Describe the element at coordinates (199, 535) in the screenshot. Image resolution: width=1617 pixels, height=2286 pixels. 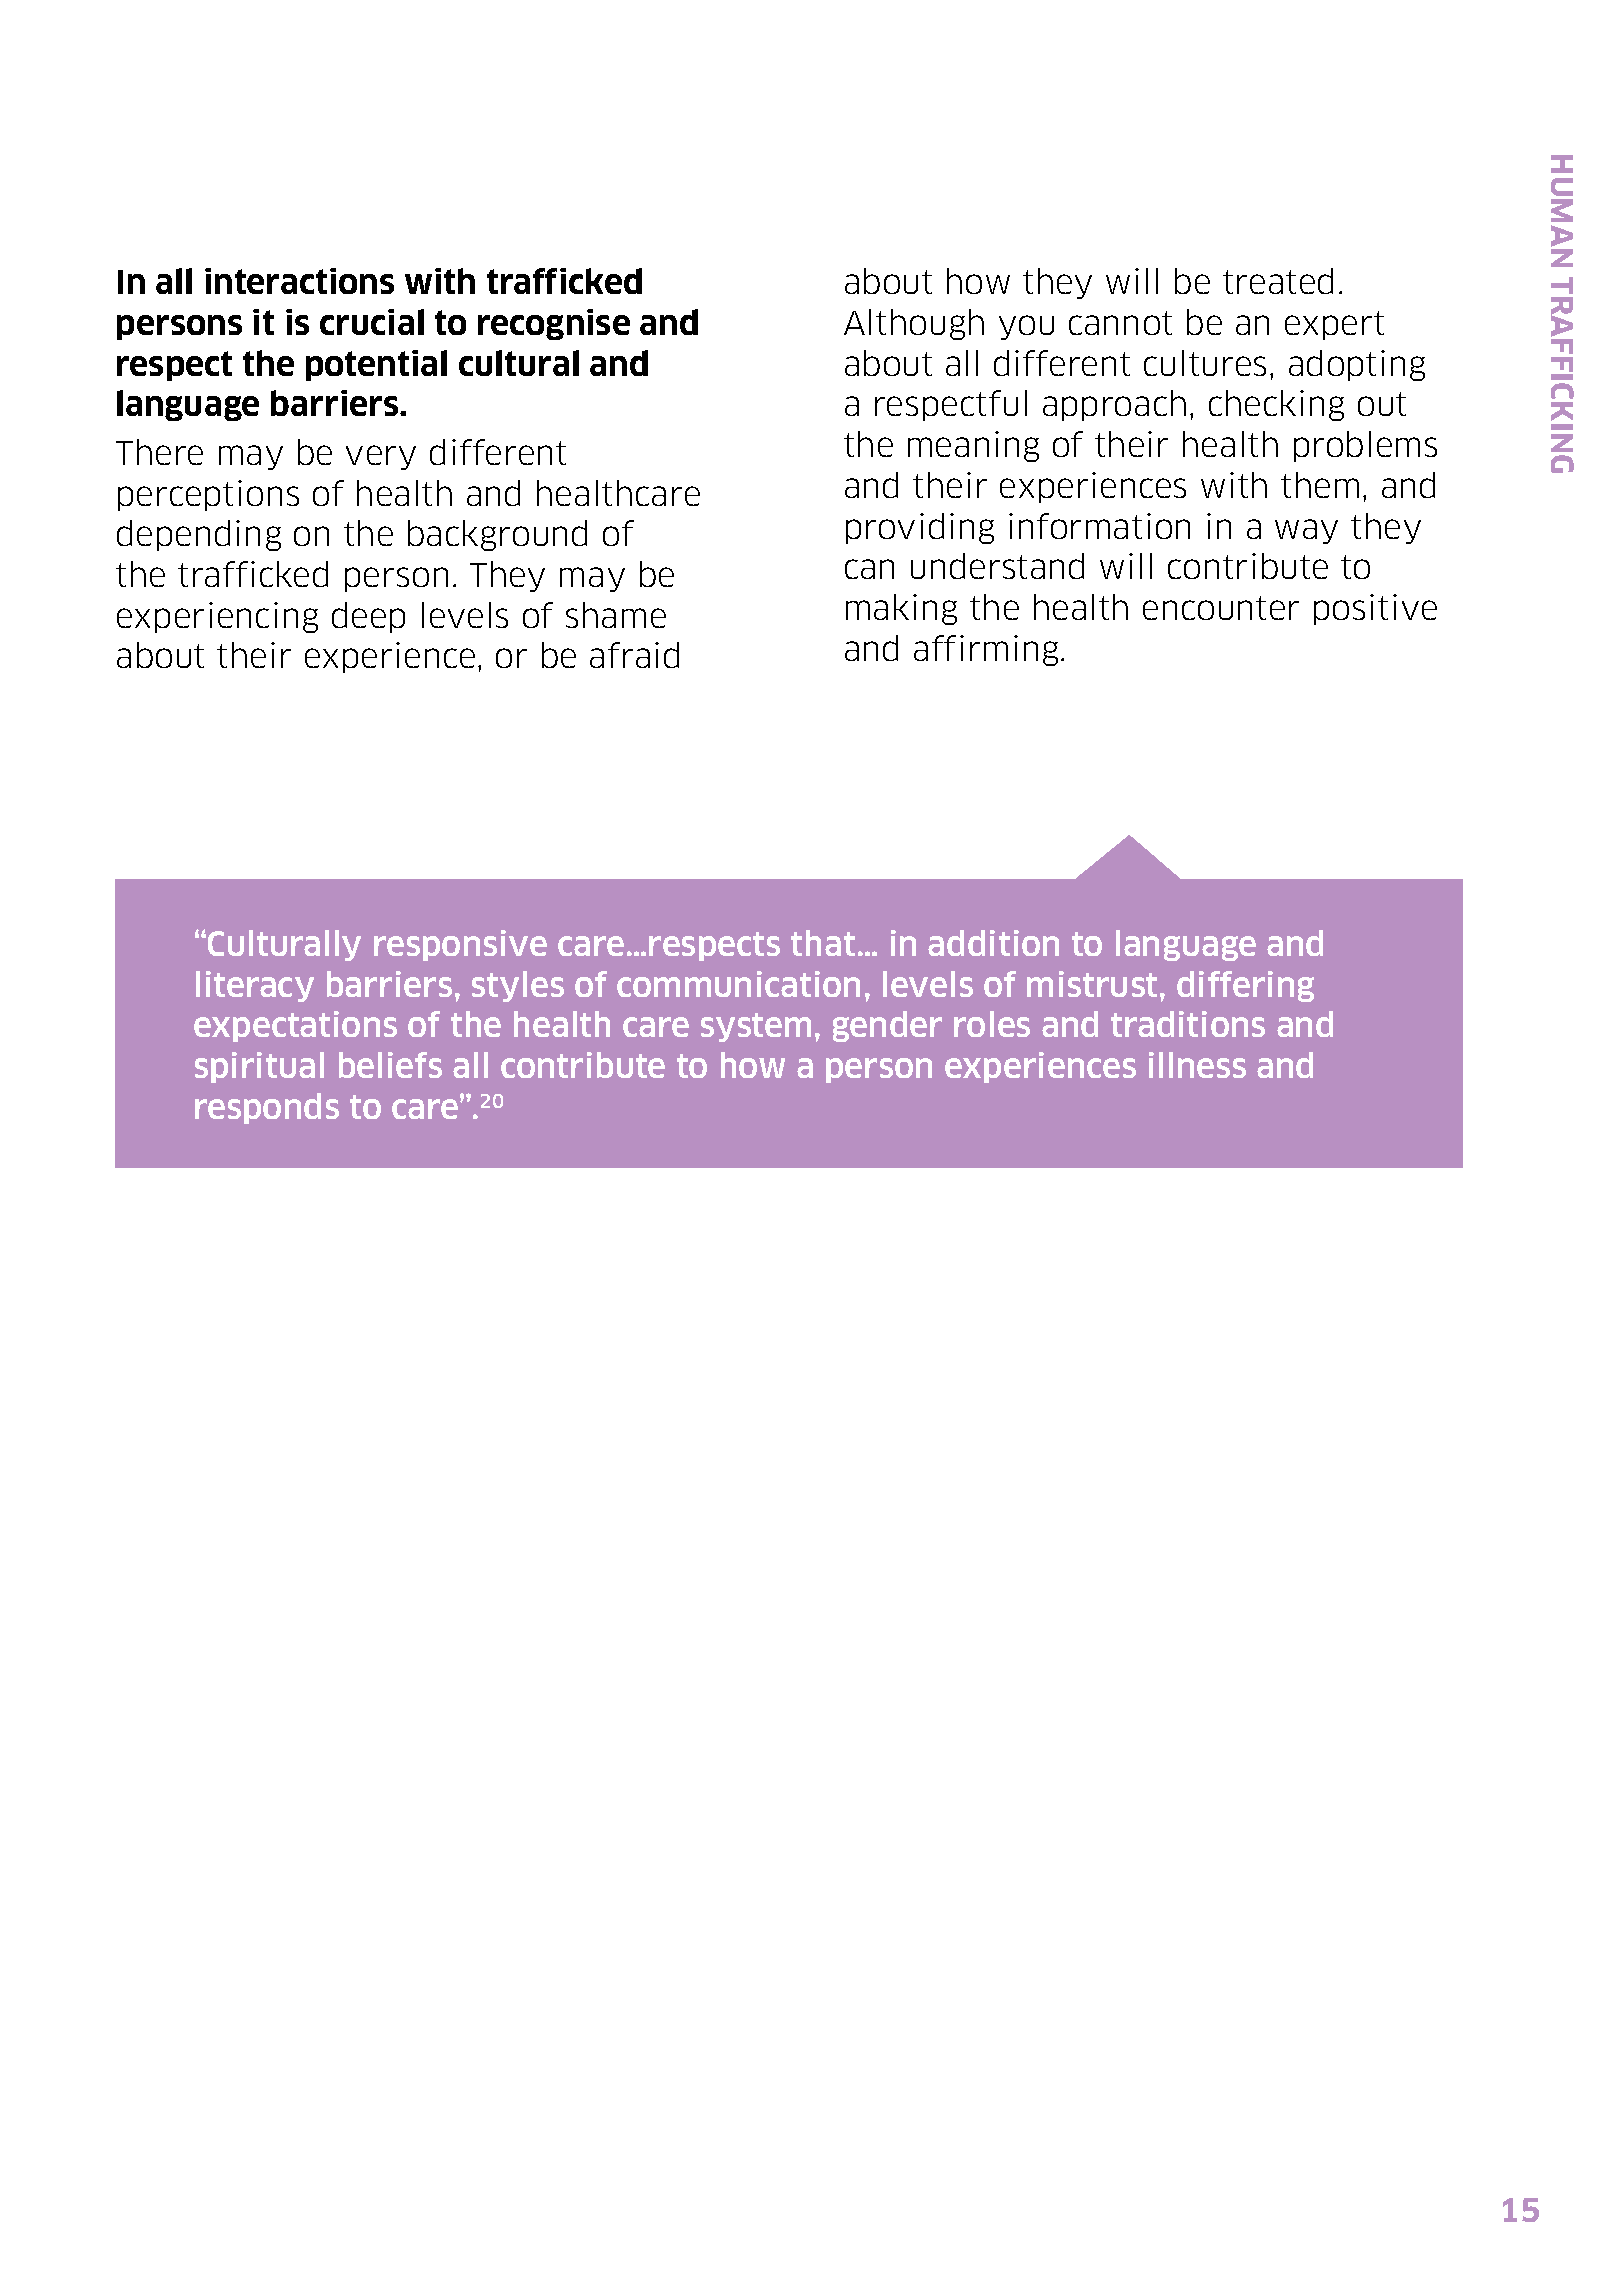
I see `depending` at that location.
